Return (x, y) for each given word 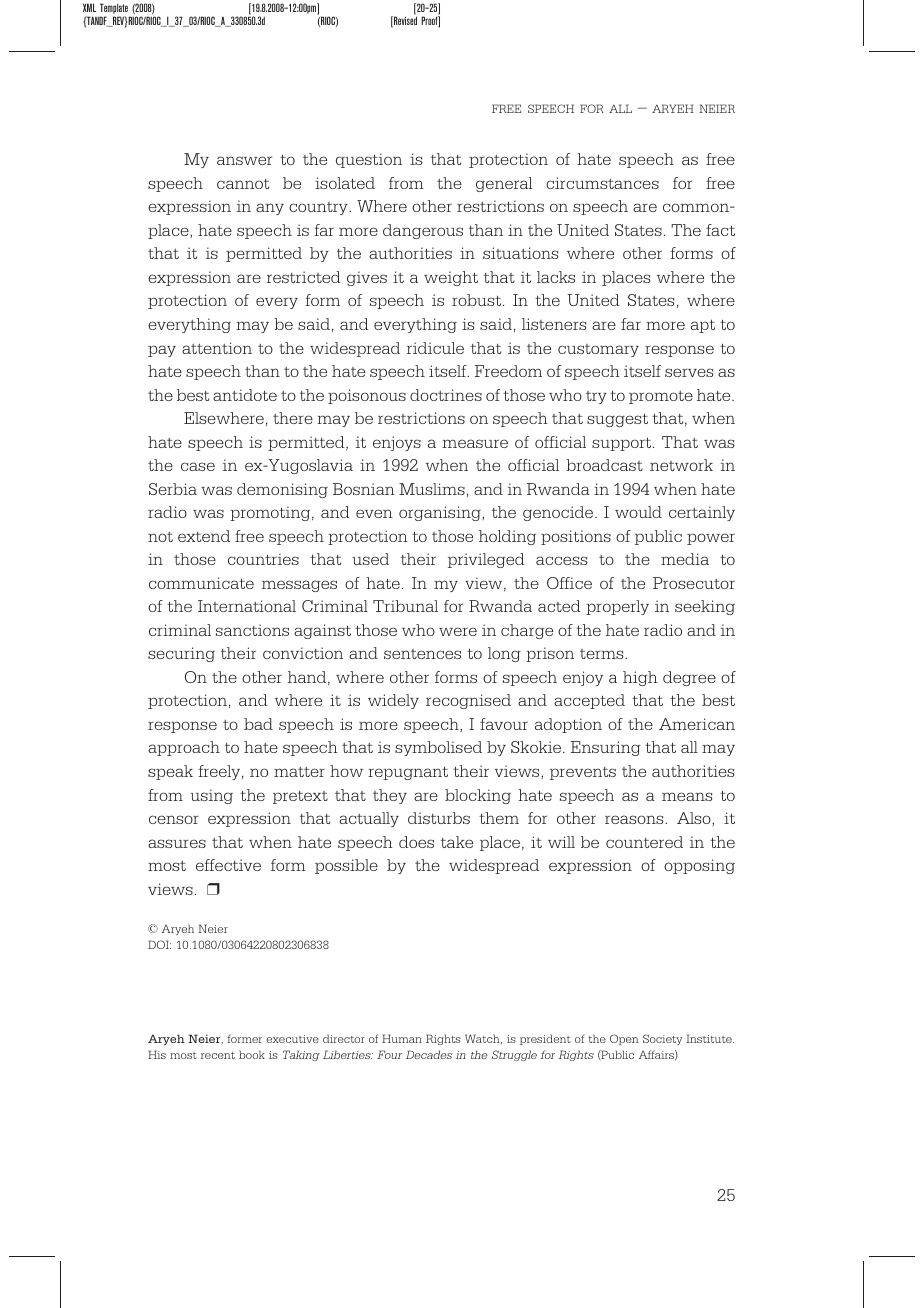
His (157, 1054)
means (687, 796)
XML (89, 7)
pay (162, 351)
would (638, 512)
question (369, 160)
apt (703, 326)
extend (204, 536)
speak (170, 772)
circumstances (602, 183)
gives (367, 278)
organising (441, 513)
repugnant (408, 773)
